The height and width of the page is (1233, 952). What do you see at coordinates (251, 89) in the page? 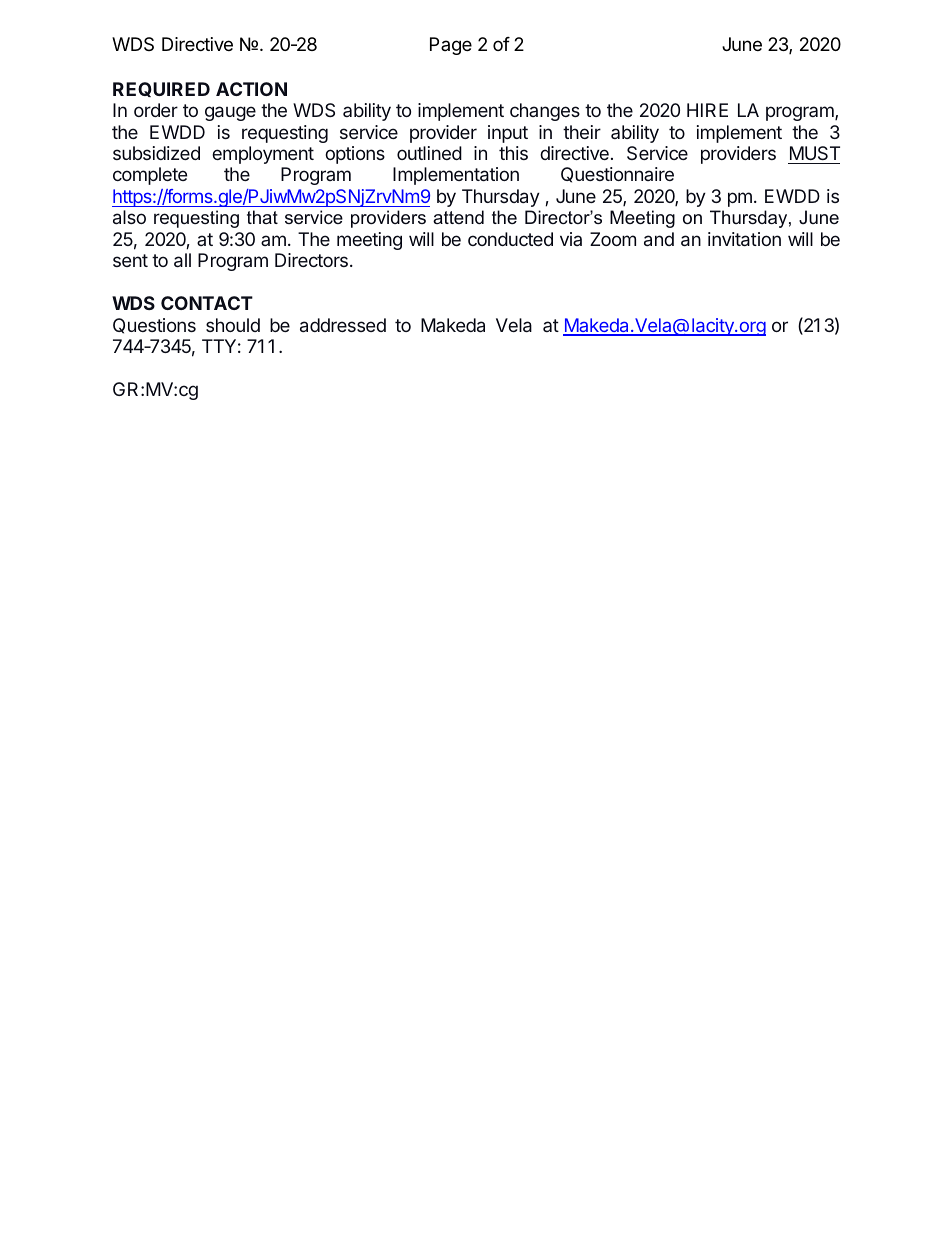
I see `ACTION` at bounding box center [251, 89].
